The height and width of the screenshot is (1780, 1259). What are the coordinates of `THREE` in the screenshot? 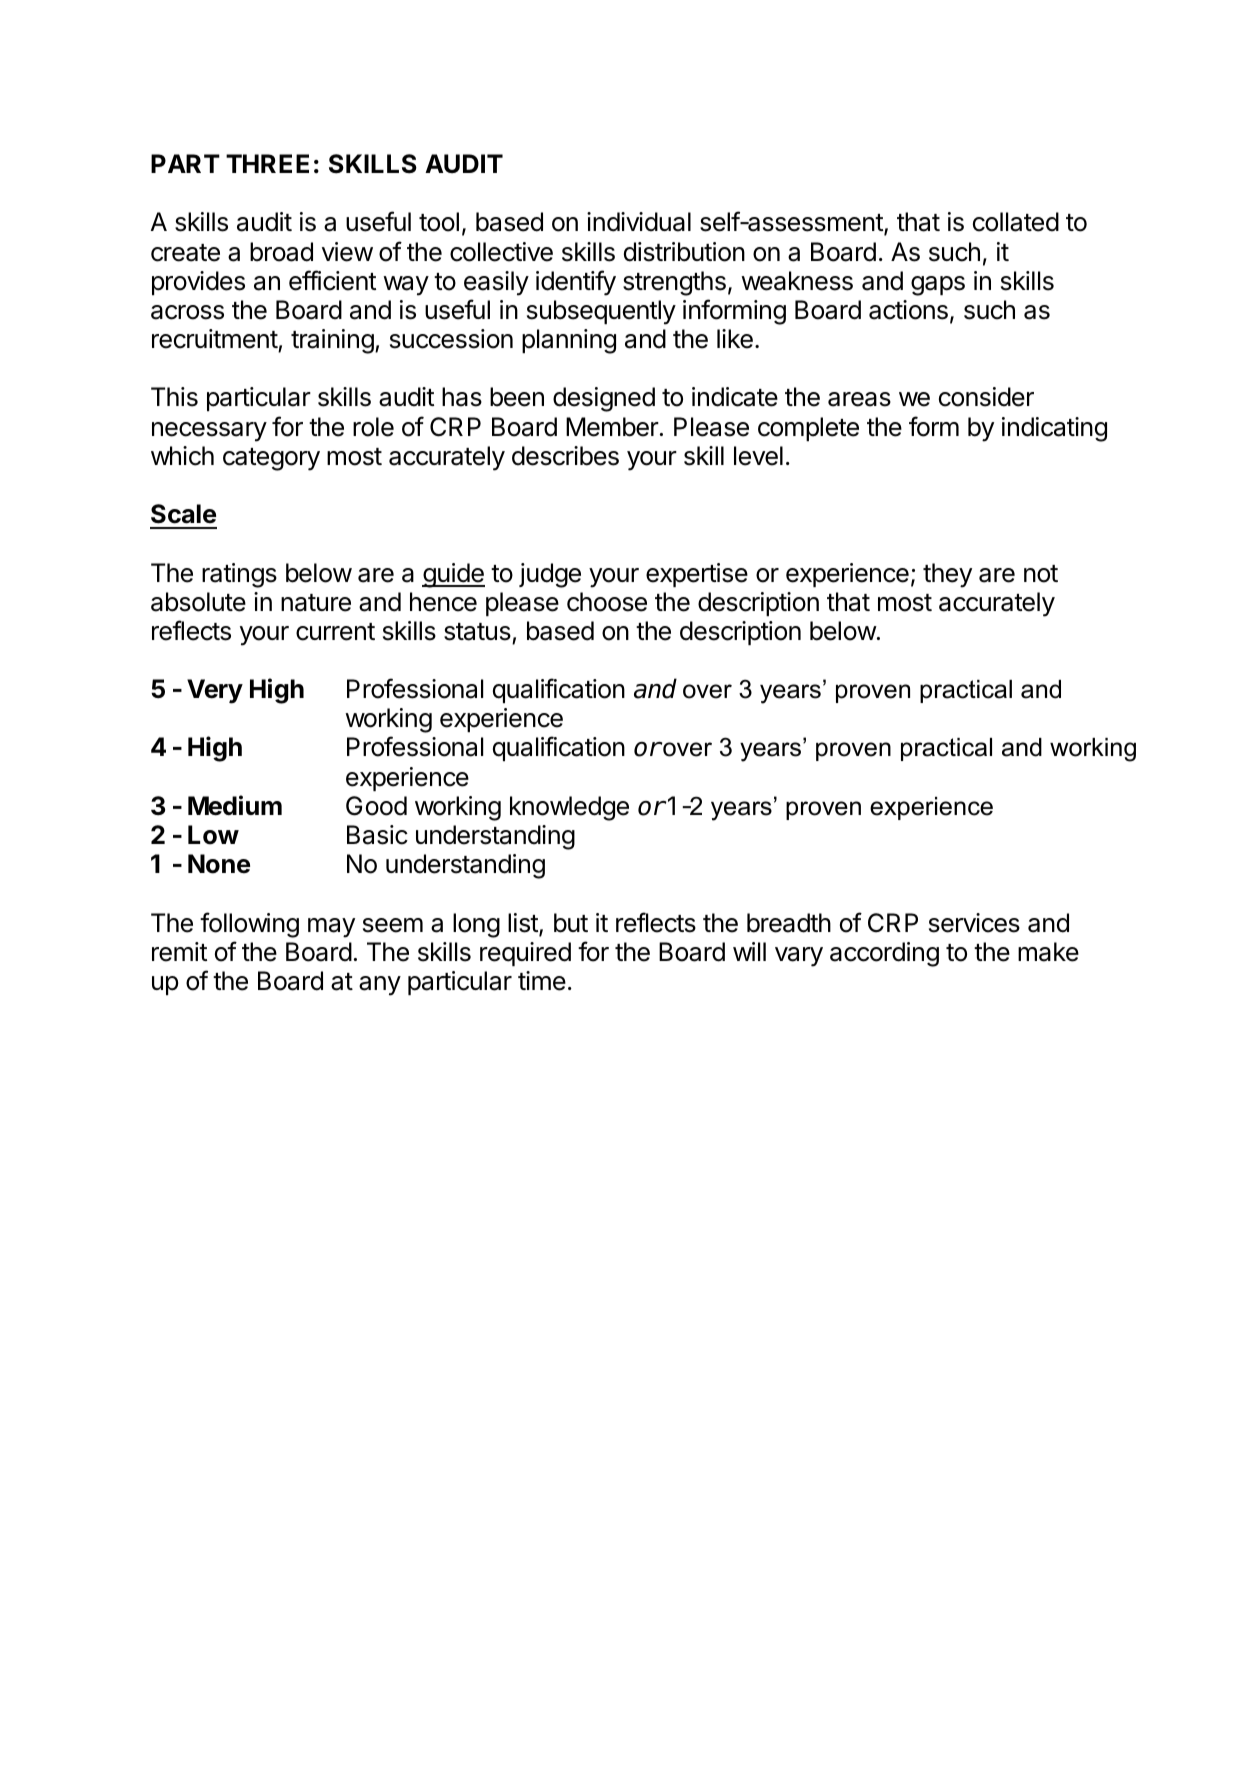 It's located at (267, 163).
